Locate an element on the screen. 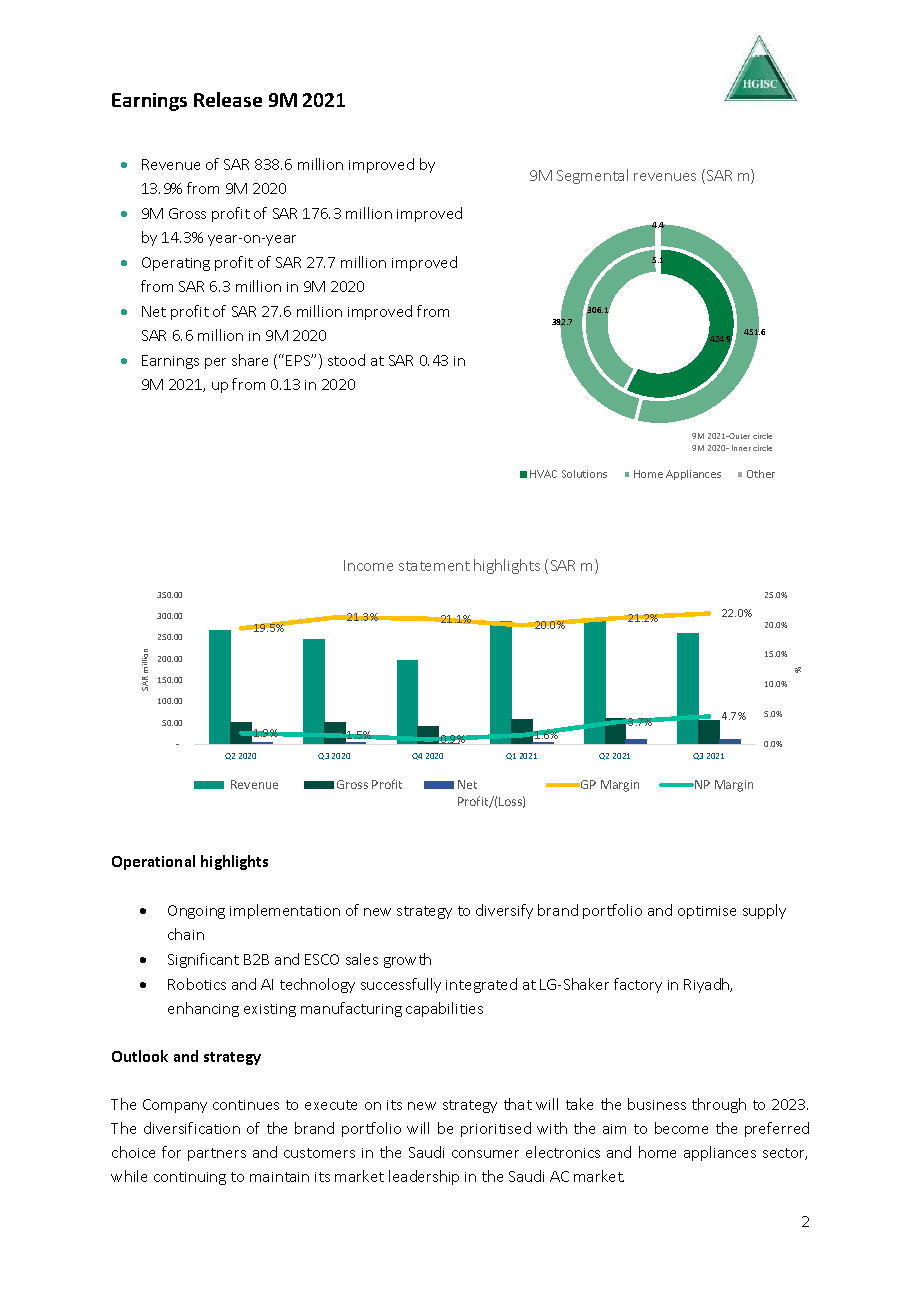  Release is located at coordinates (228, 99).
